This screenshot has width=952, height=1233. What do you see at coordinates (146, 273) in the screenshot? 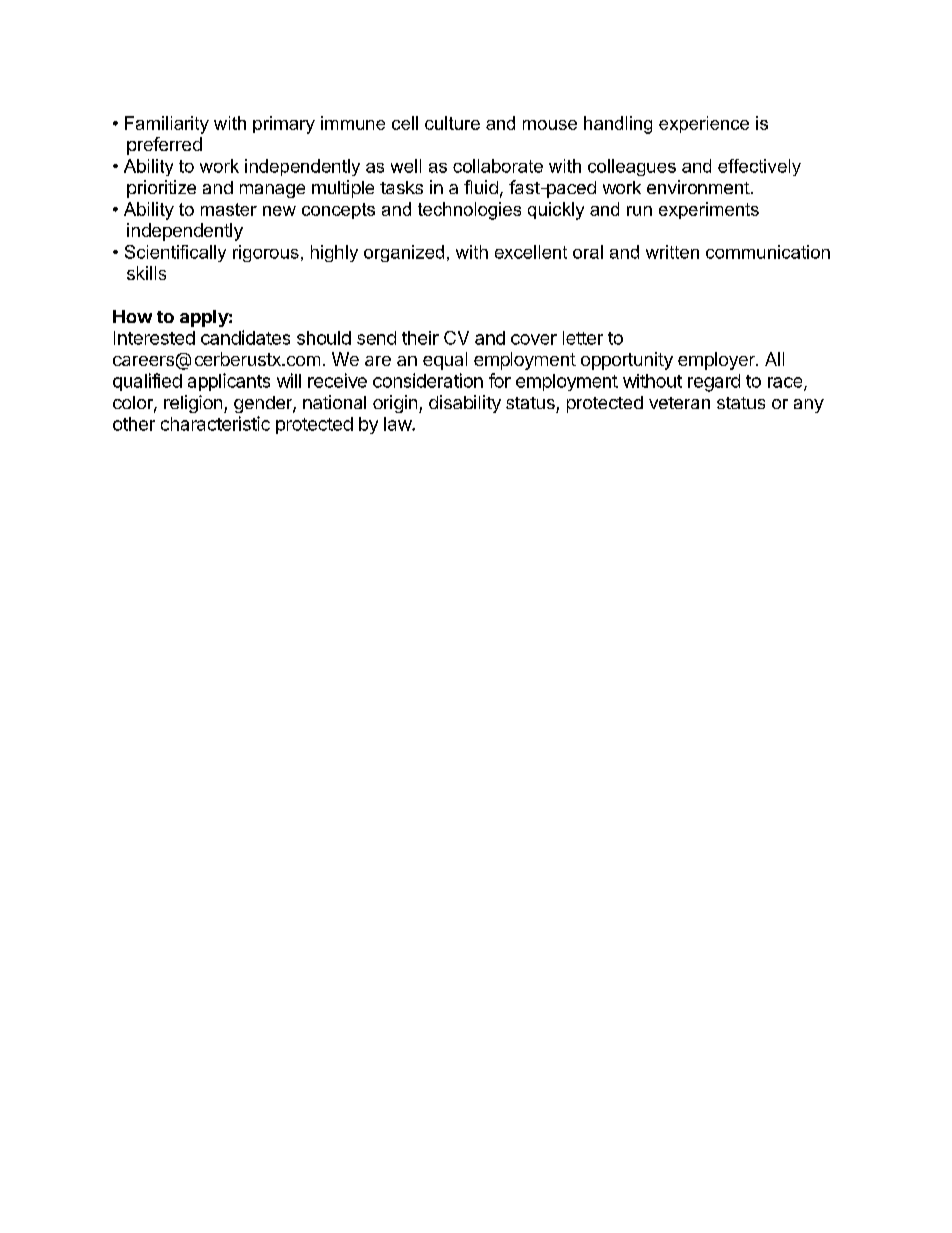
I see `skills` at bounding box center [146, 273].
